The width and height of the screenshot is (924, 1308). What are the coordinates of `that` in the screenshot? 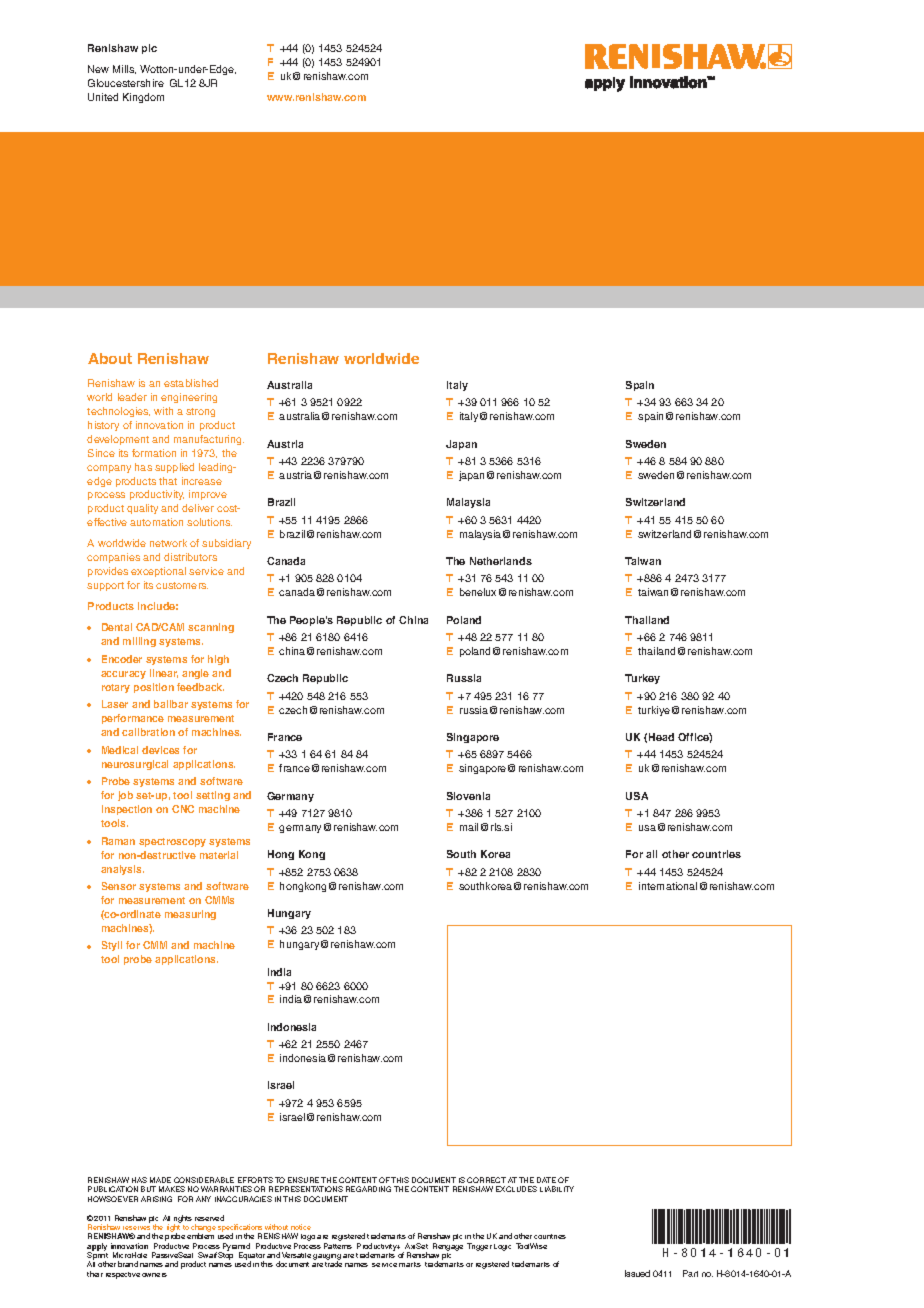 It's located at (168, 481).
